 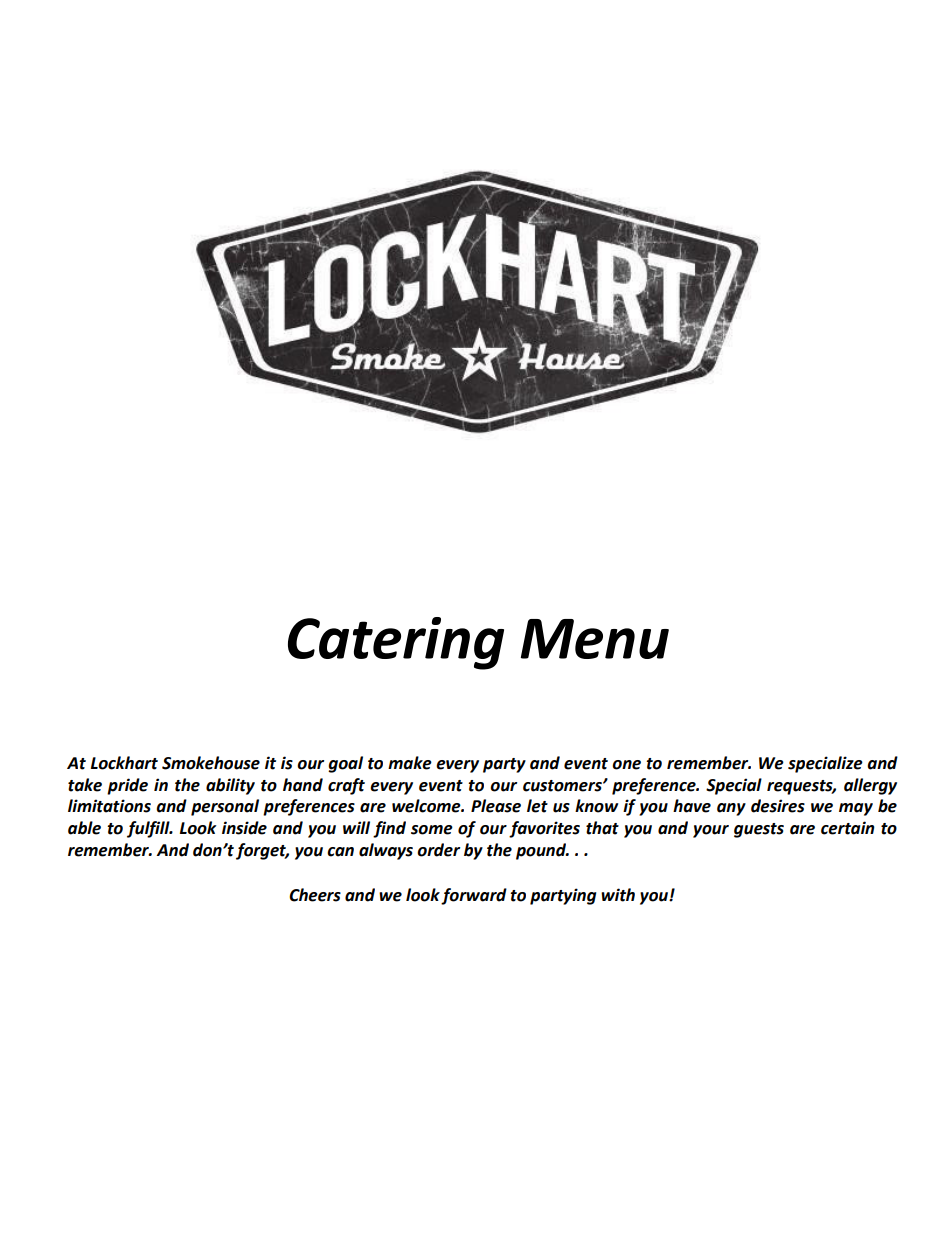 What do you see at coordinates (595, 639) in the screenshot?
I see `Menu` at bounding box center [595, 639].
